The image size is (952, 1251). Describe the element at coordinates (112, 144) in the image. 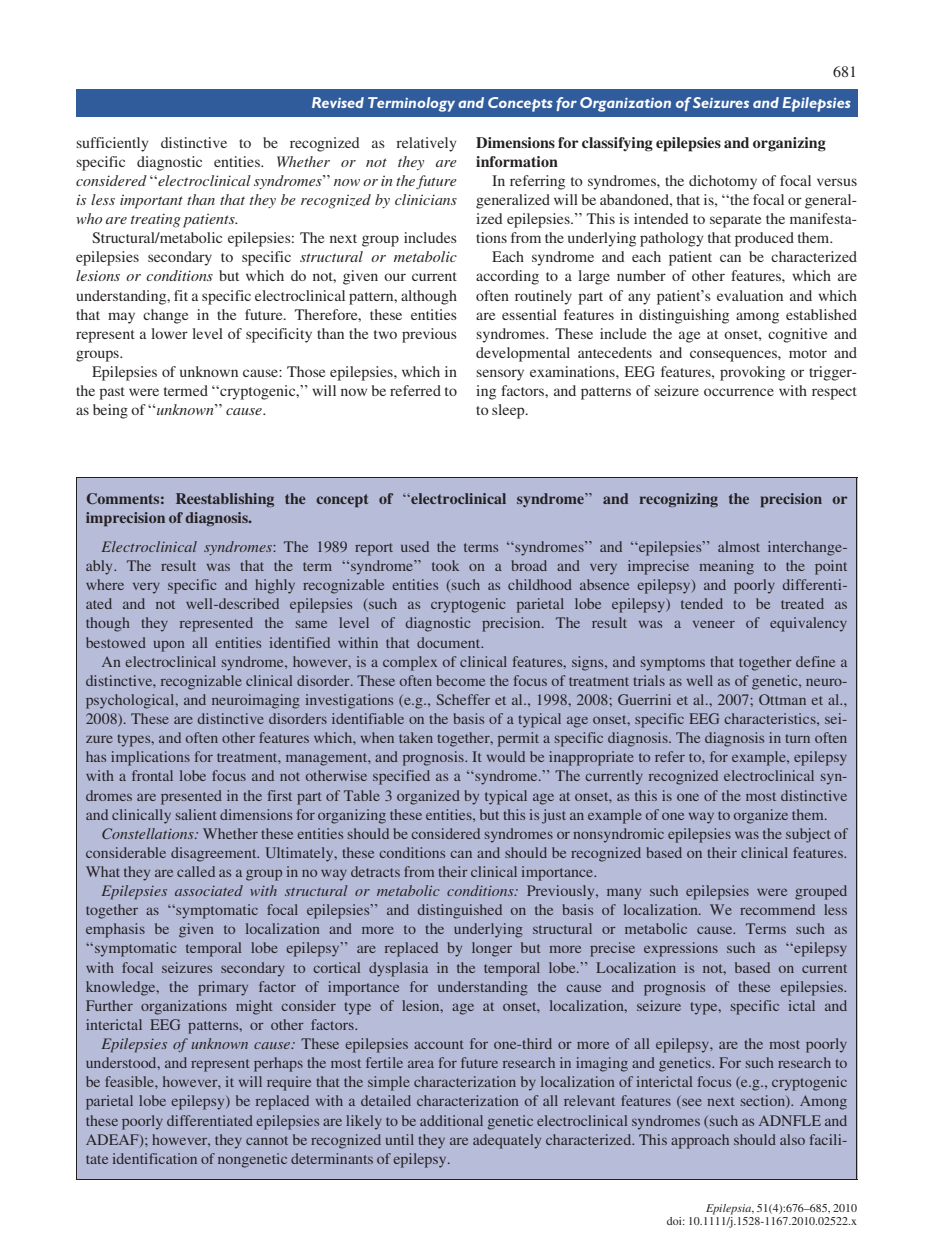

I see `sufficiently` at that location.
